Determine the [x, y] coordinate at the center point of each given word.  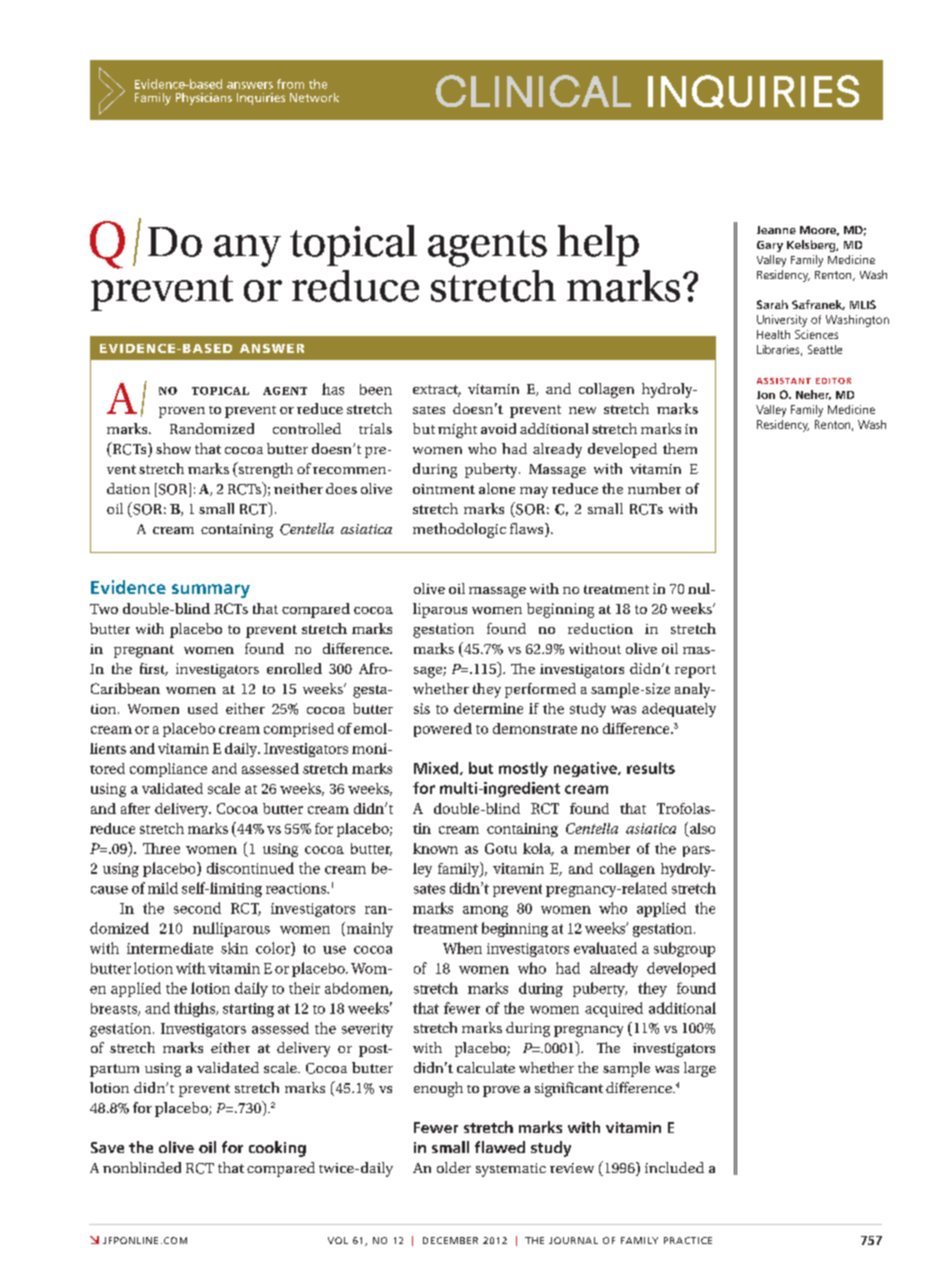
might [457, 430]
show [173, 448]
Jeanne [776, 230]
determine [488, 708]
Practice [688, 1240]
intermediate [170, 948]
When [462, 948]
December [450, 1240]
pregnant [144, 651]
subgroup [684, 949]
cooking [277, 1149]
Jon [766, 395]
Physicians [204, 99]
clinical [533, 91]
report [695, 671]
